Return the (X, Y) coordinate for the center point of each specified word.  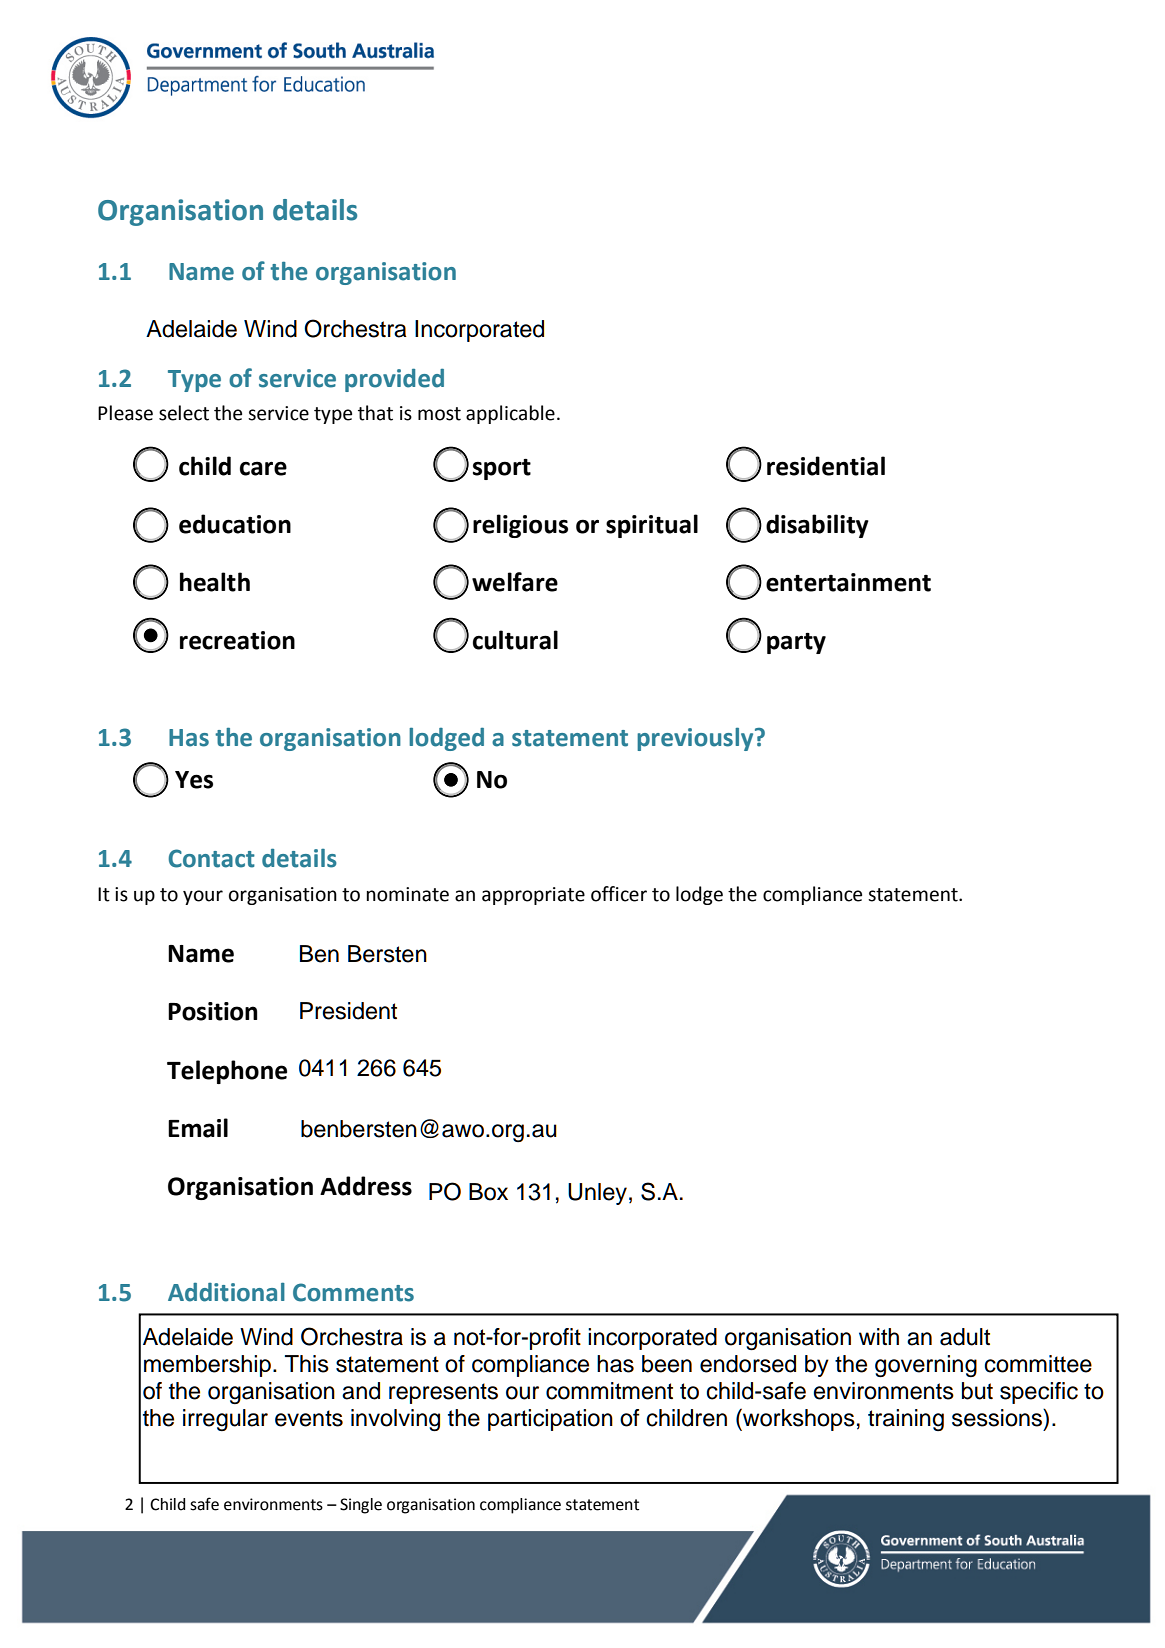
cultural (515, 640)
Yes (194, 780)
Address (366, 1186)
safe (204, 1504)
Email (198, 1128)
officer (619, 894)
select (184, 413)
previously (696, 739)
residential (826, 466)
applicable (510, 414)
